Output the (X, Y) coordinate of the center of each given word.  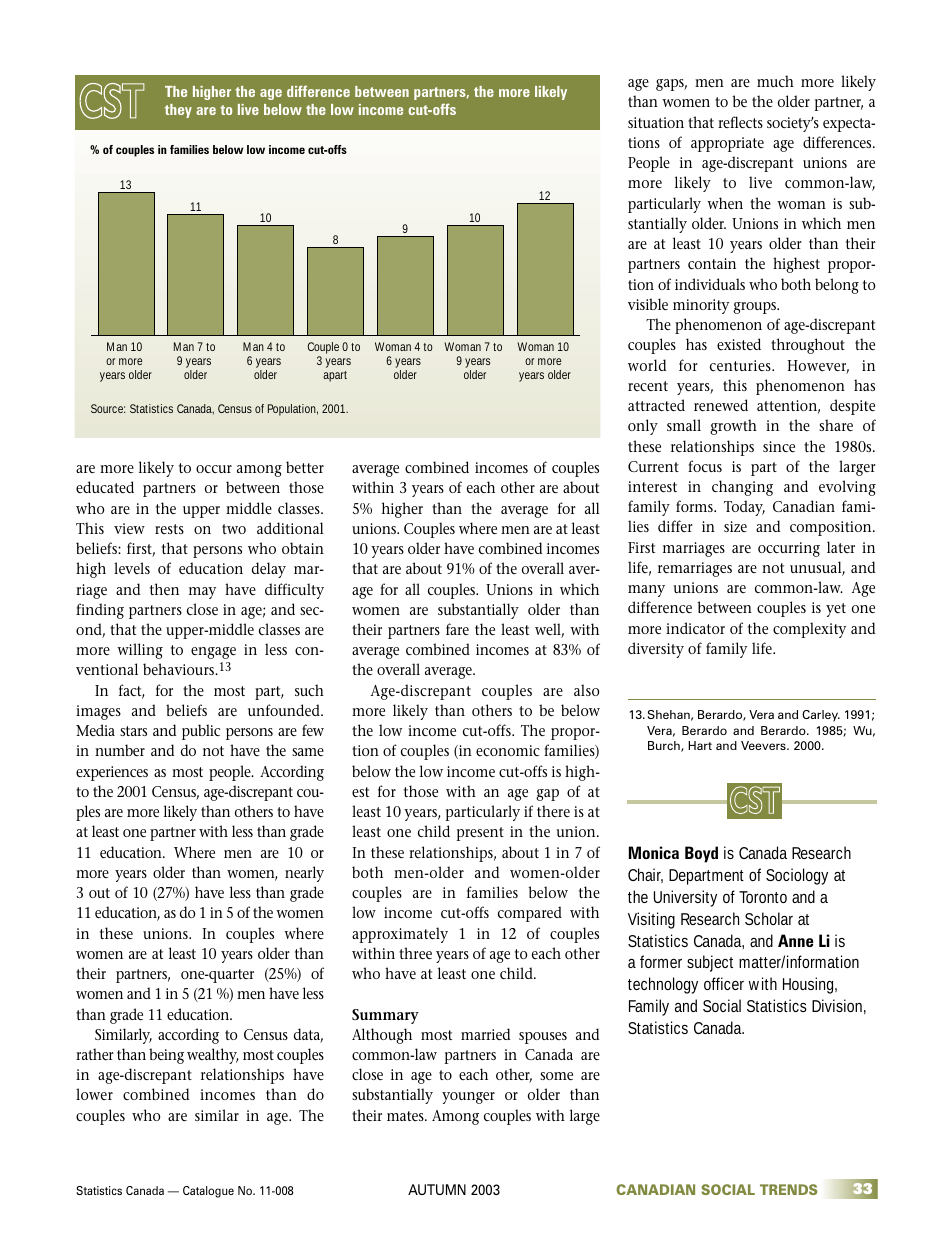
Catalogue (208, 1192)
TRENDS (788, 1189)
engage (213, 653)
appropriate (727, 144)
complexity (809, 630)
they (178, 111)
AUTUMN (437, 1189)
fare (457, 629)
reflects (740, 122)
